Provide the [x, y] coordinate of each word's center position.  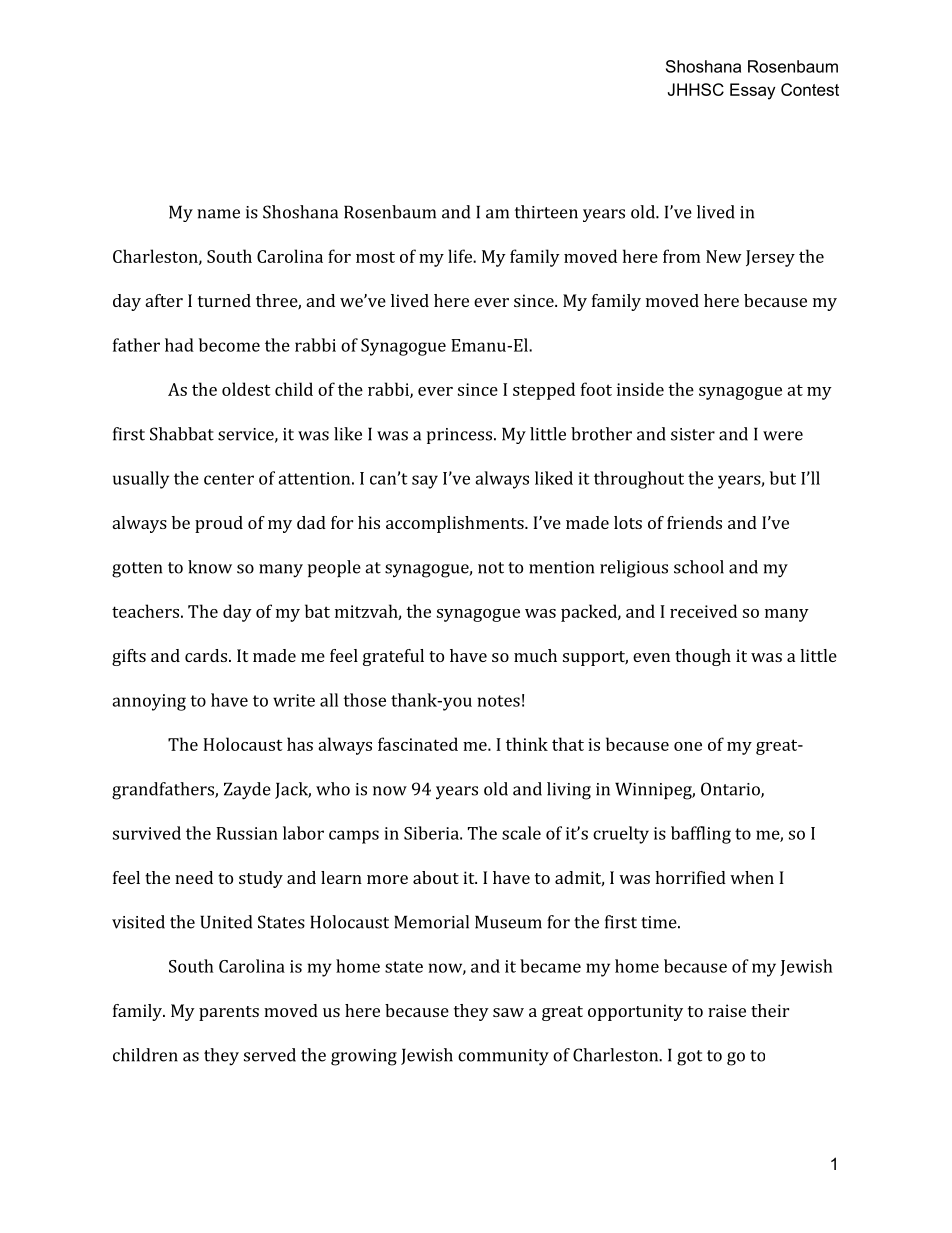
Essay [752, 91]
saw [508, 1012]
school [699, 567]
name [218, 214]
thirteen [546, 212]
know [210, 567]
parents [229, 1013]
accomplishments [456, 524]
